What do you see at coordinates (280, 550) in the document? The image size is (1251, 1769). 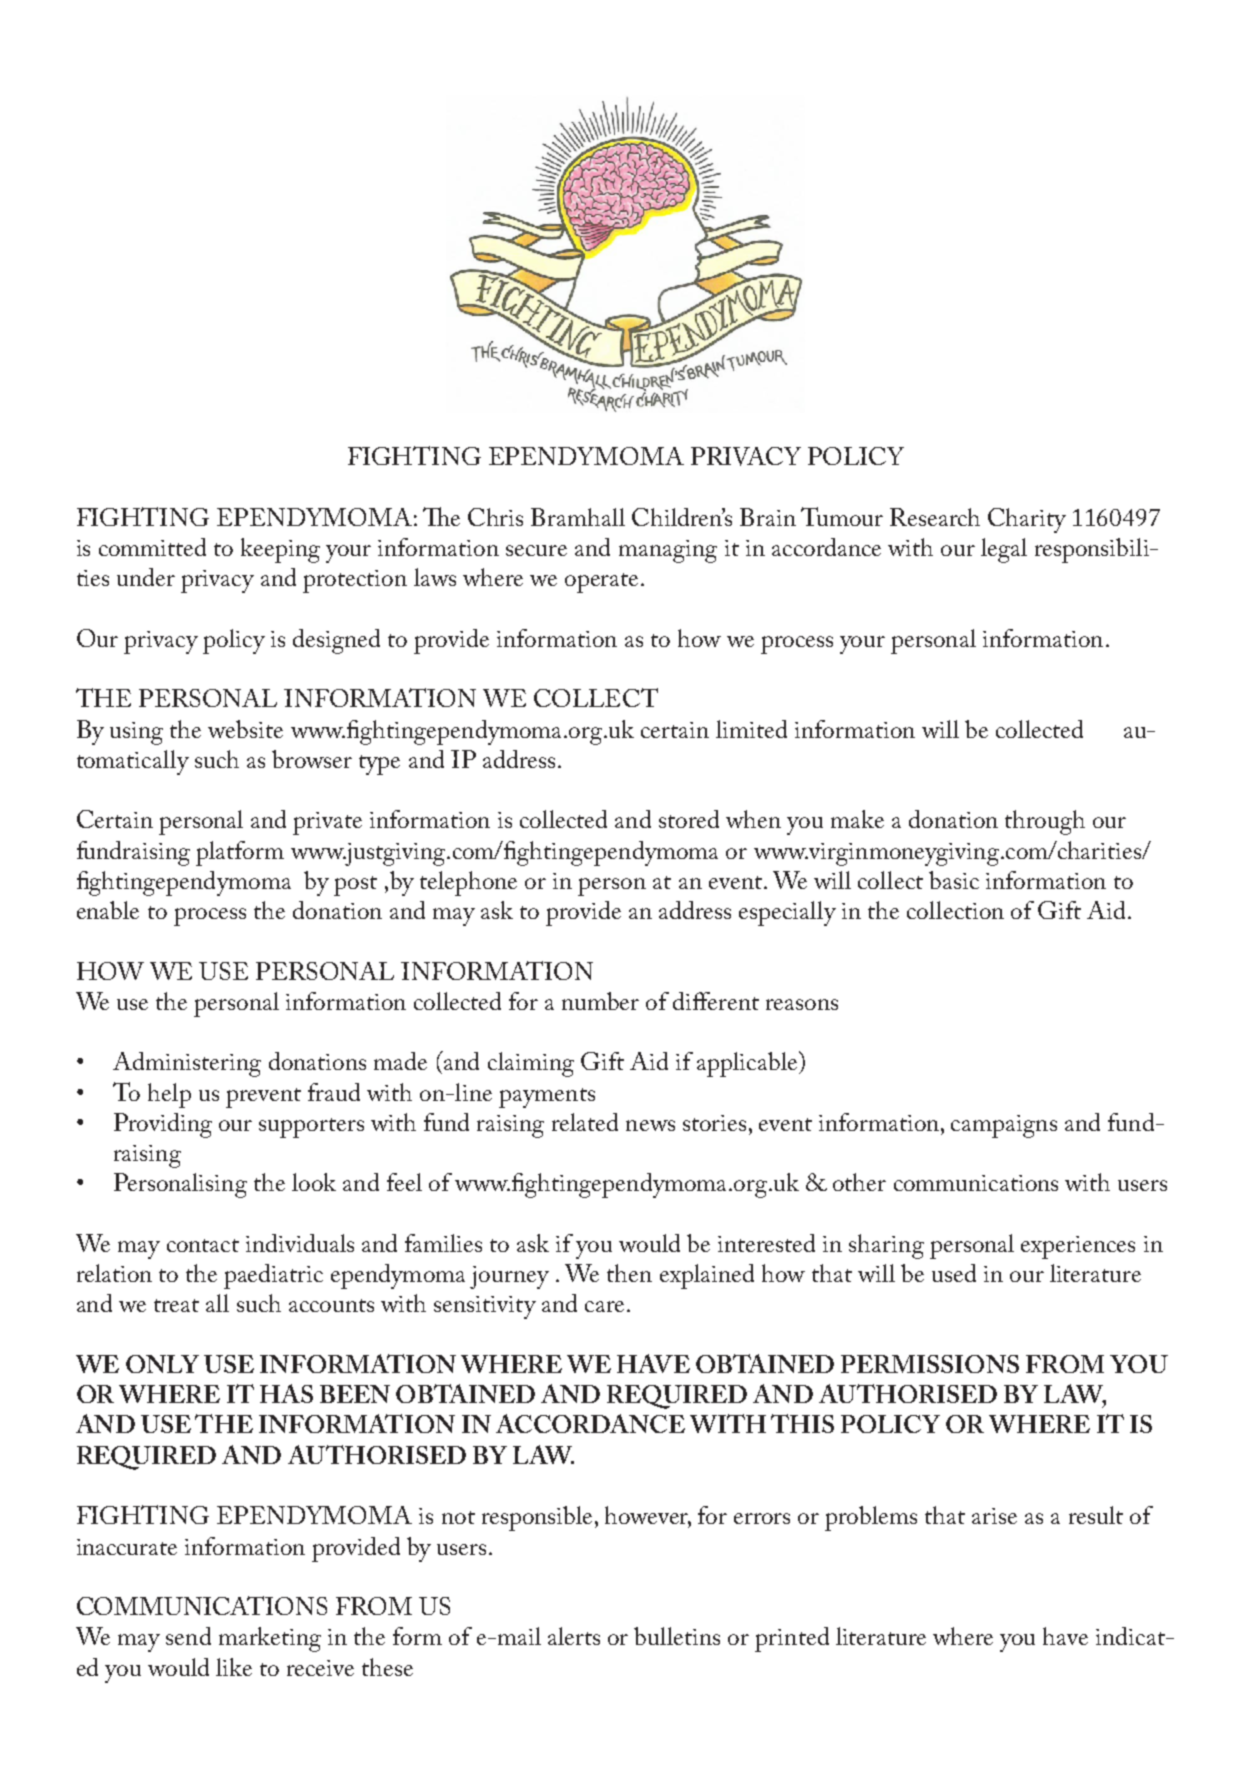 I see `keeping` at bounding box center [280, 550].
